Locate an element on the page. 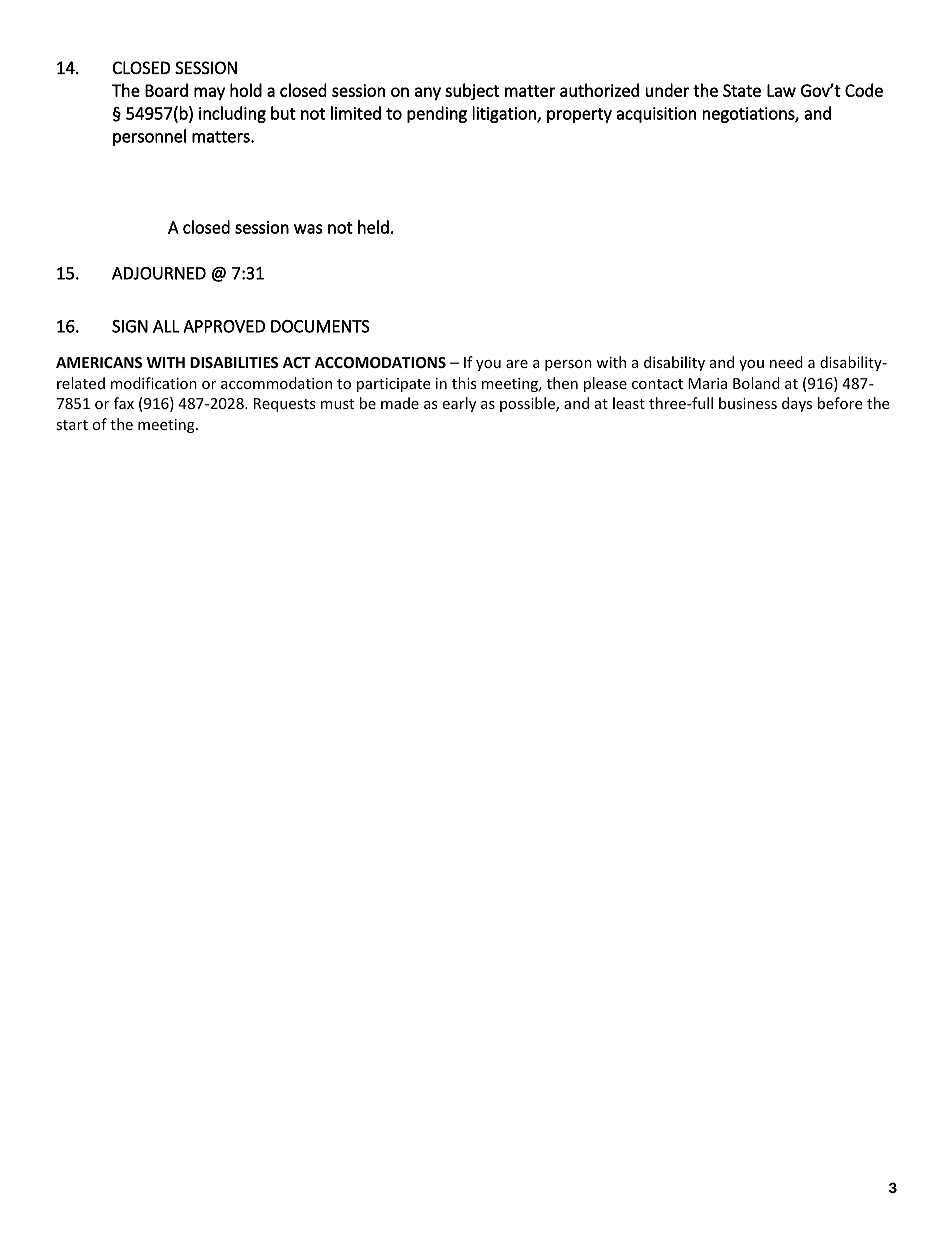 Image resolution: width=952 pixels, height=1233 pixels. fax is located at coordinates (124, 403).
